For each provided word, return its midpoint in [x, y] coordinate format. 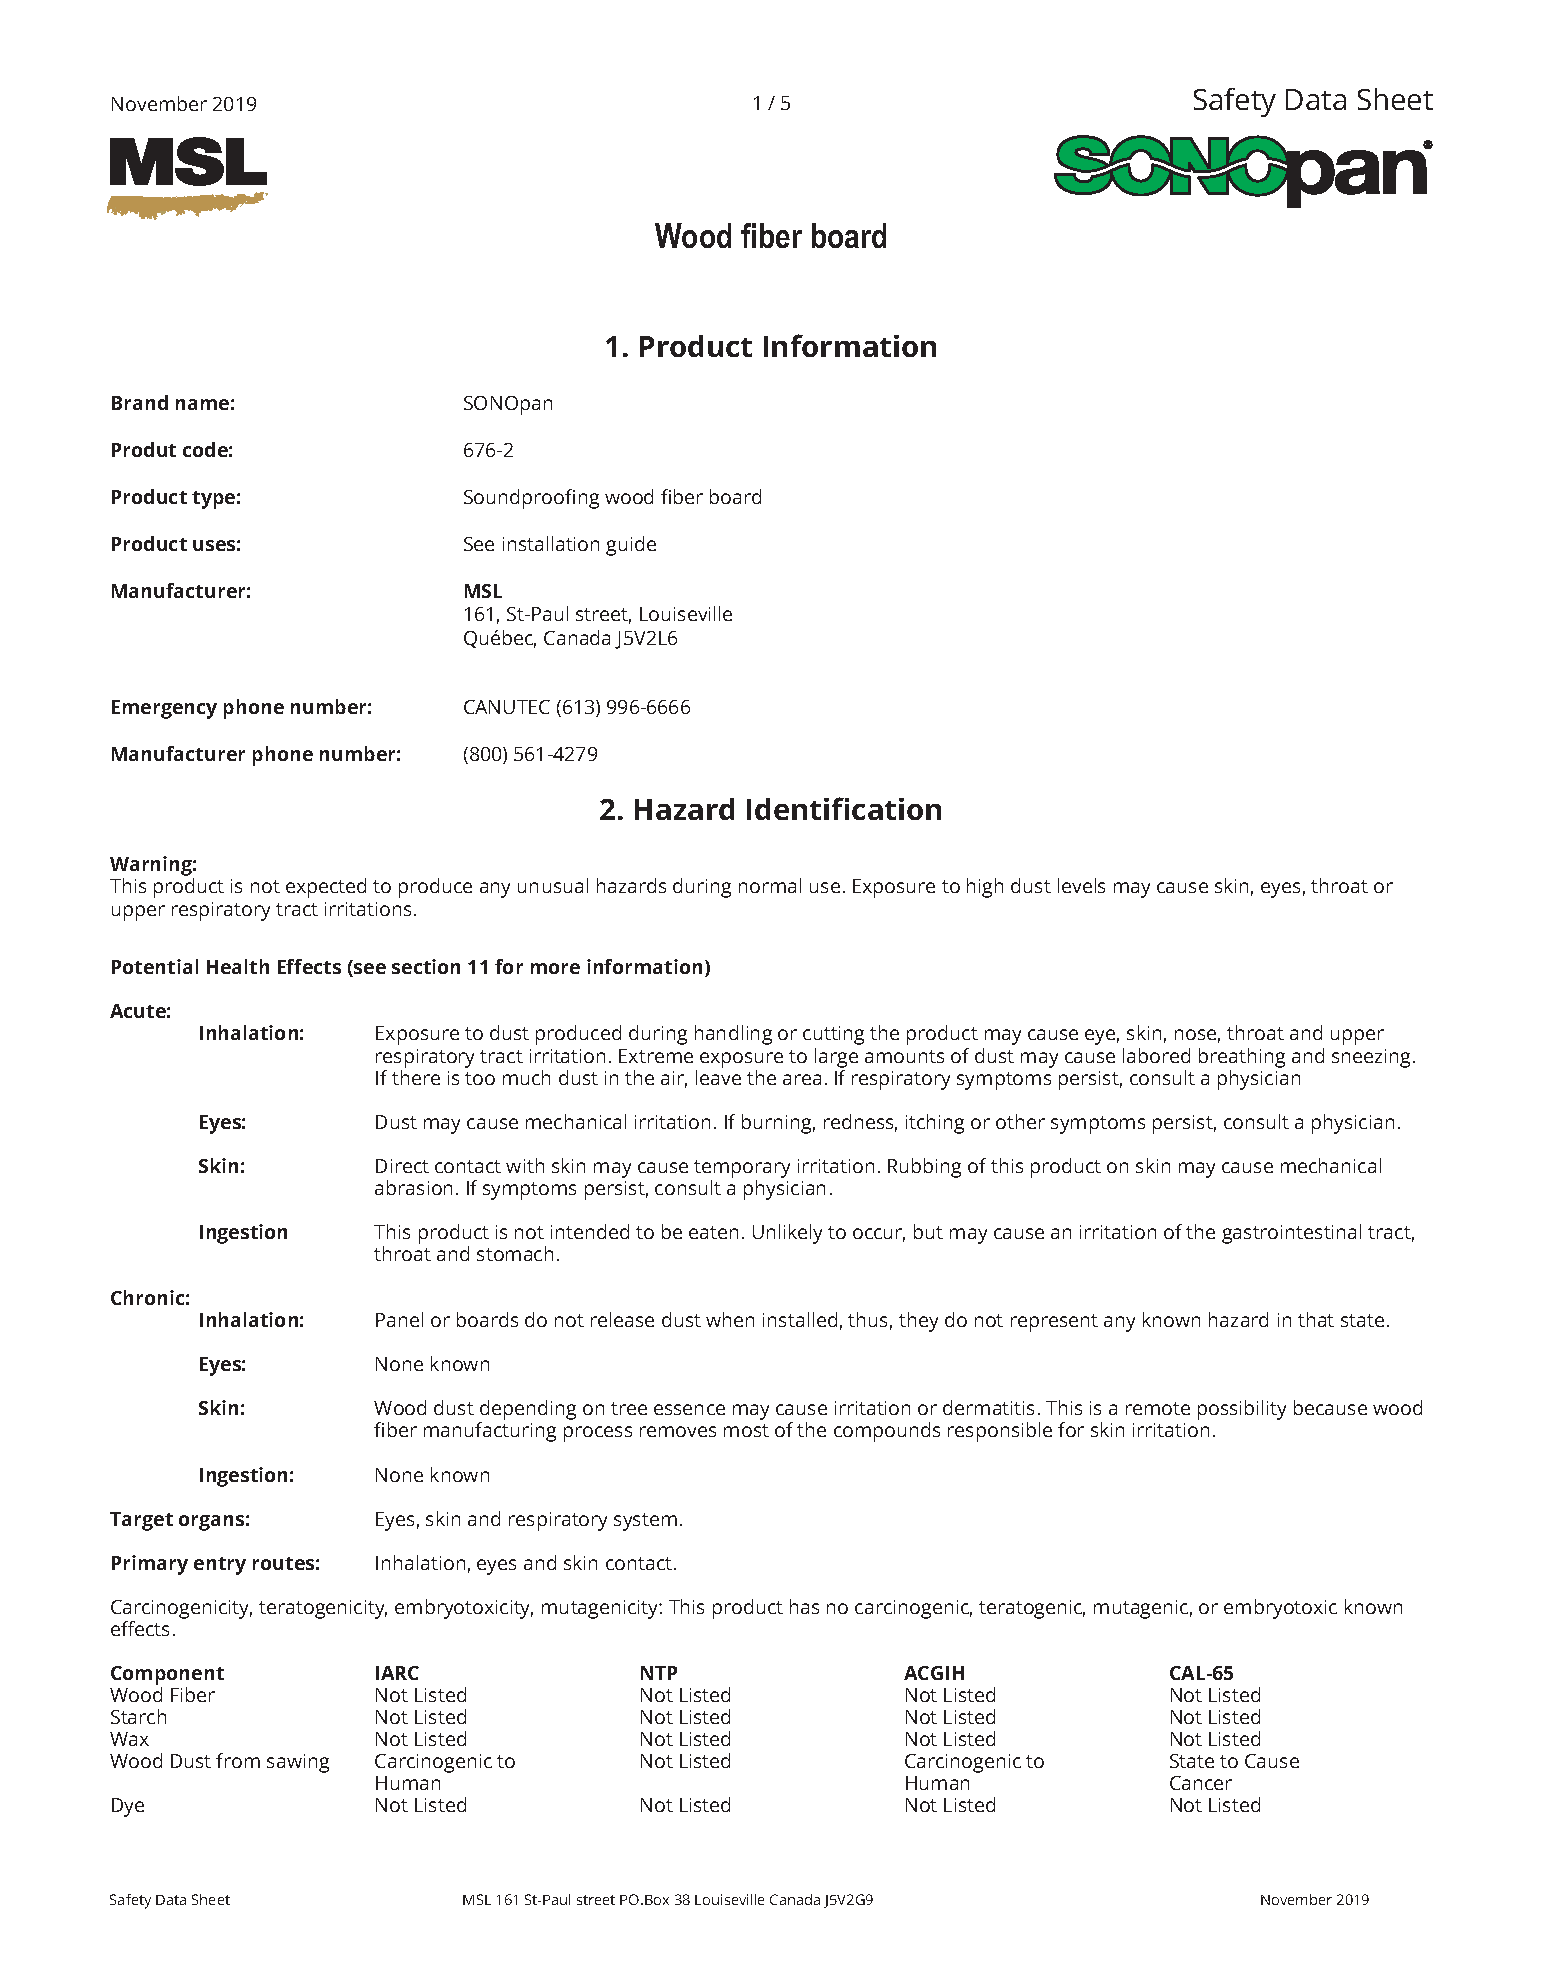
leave [718, 1077]
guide [631, 546]
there [416, 1077]
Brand [140, 402]
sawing [298, 1763]
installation [551, 543]
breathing [1242, 1058]
